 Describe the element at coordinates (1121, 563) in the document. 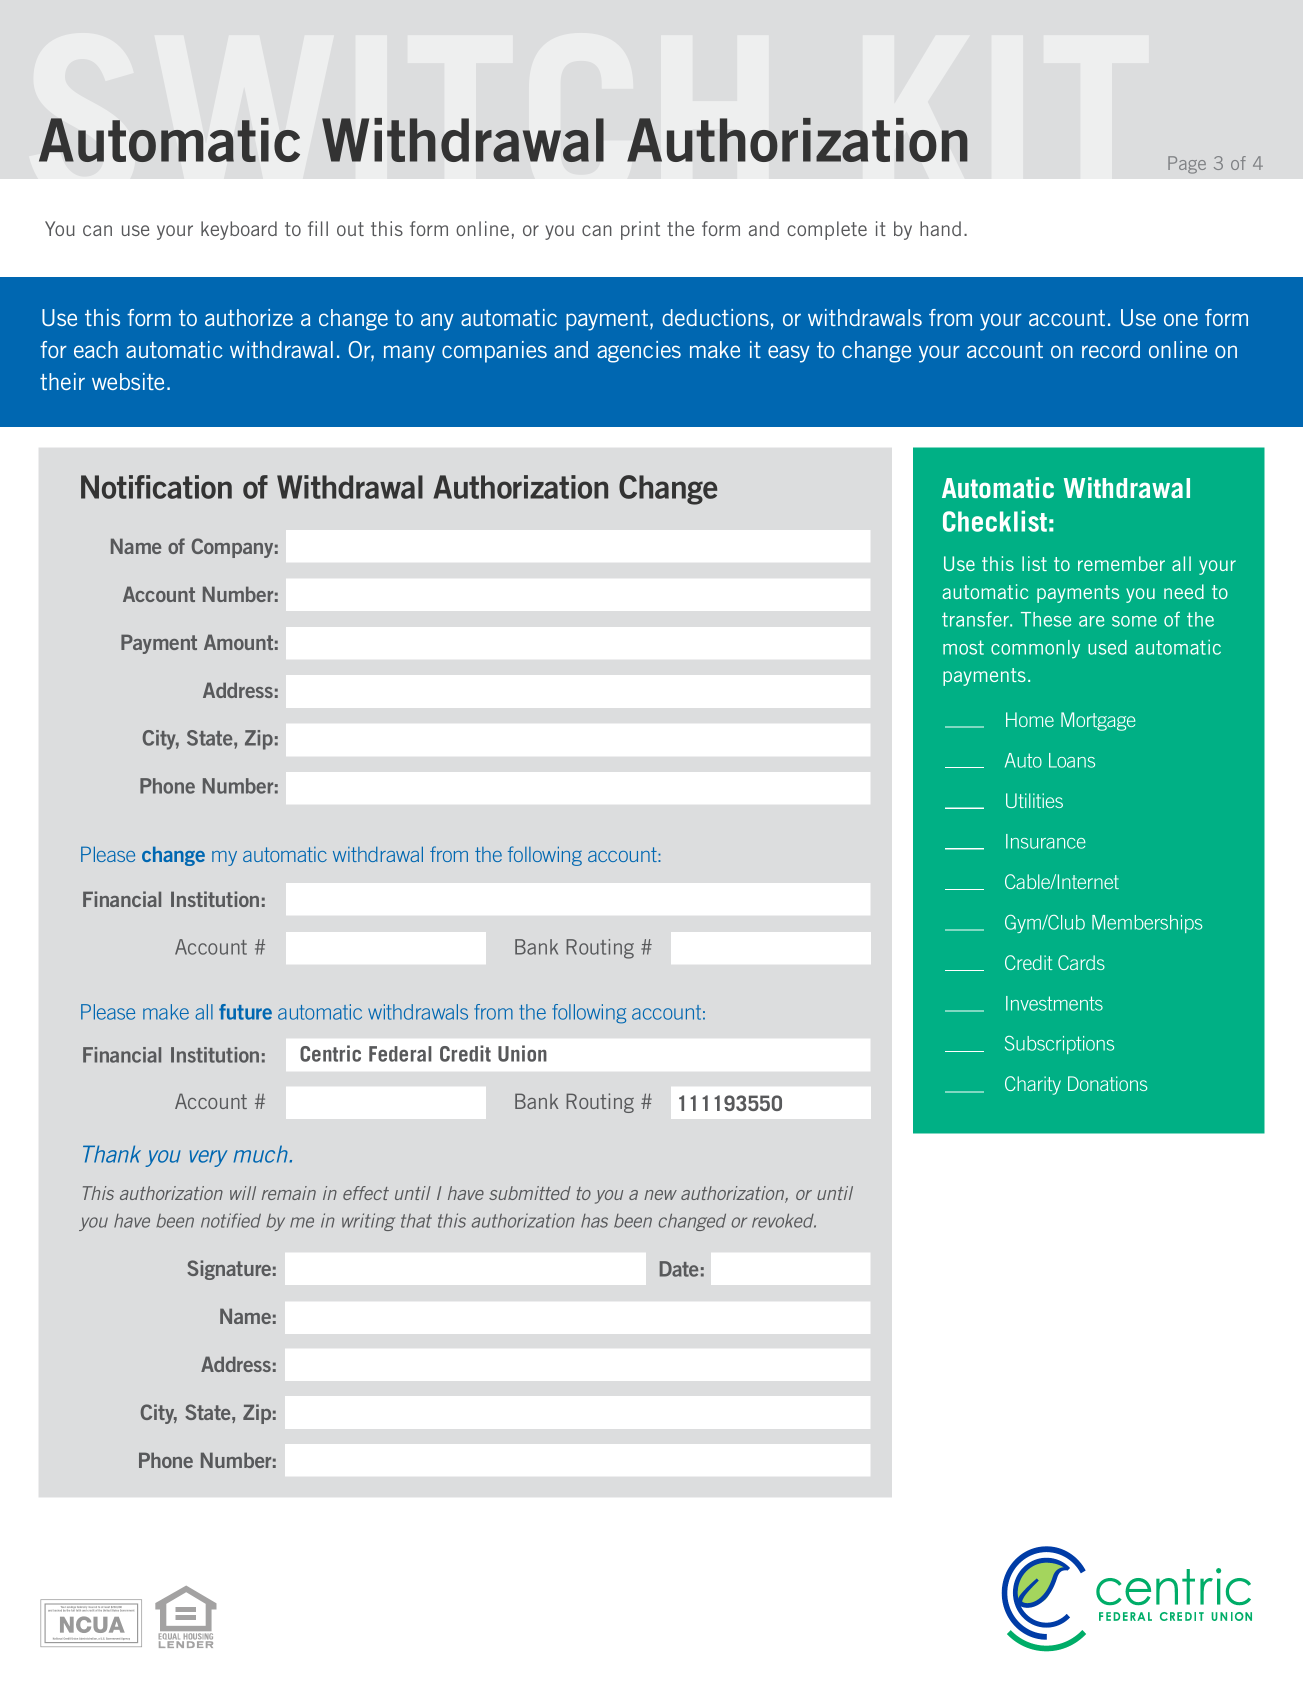

I see `remember` at that location.
